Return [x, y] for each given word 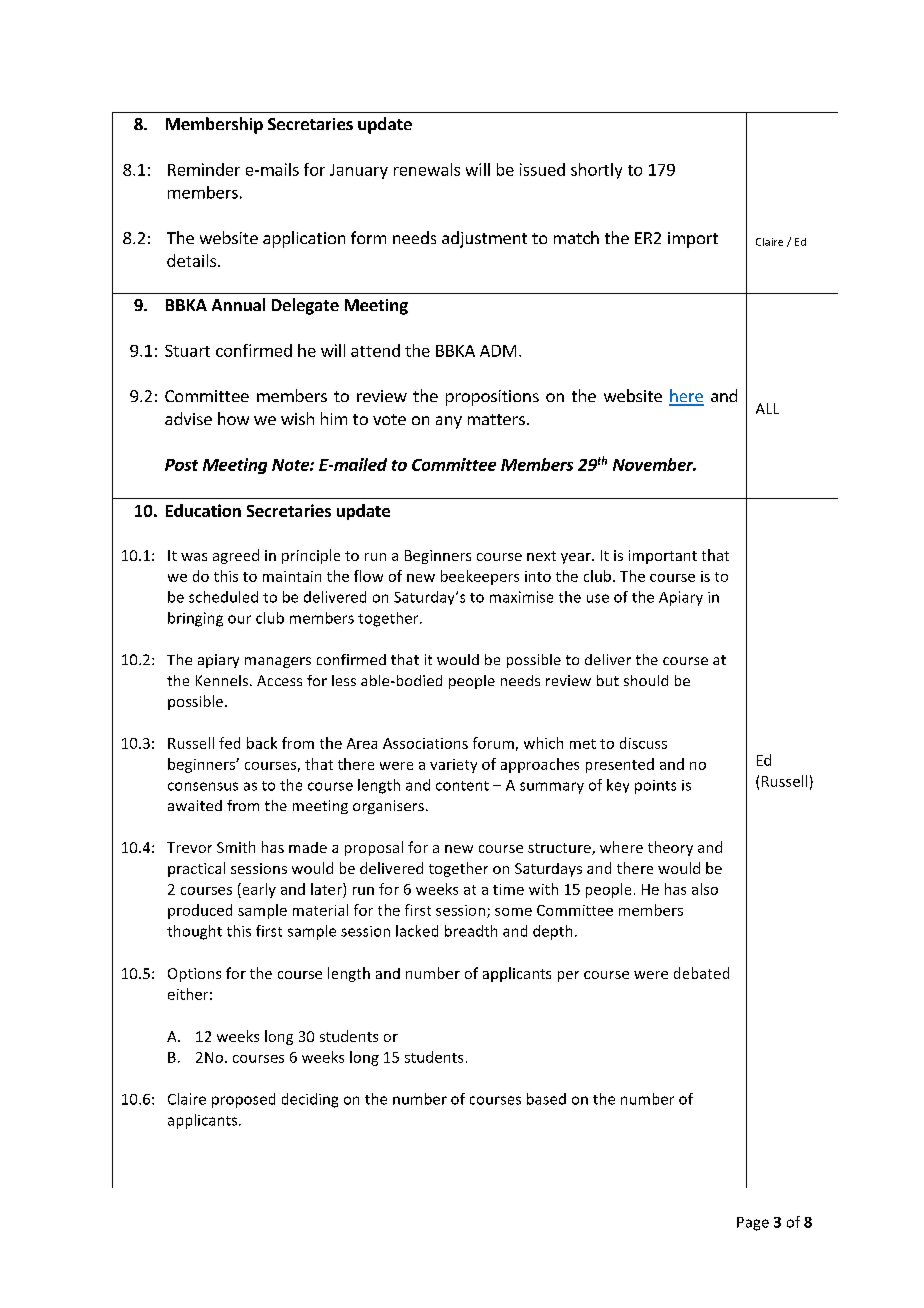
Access [279, 680]
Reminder [204, 169]
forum [493, 743]
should [646, 680]
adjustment [484, 239]
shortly [596, 171]
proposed [243, 1100]
